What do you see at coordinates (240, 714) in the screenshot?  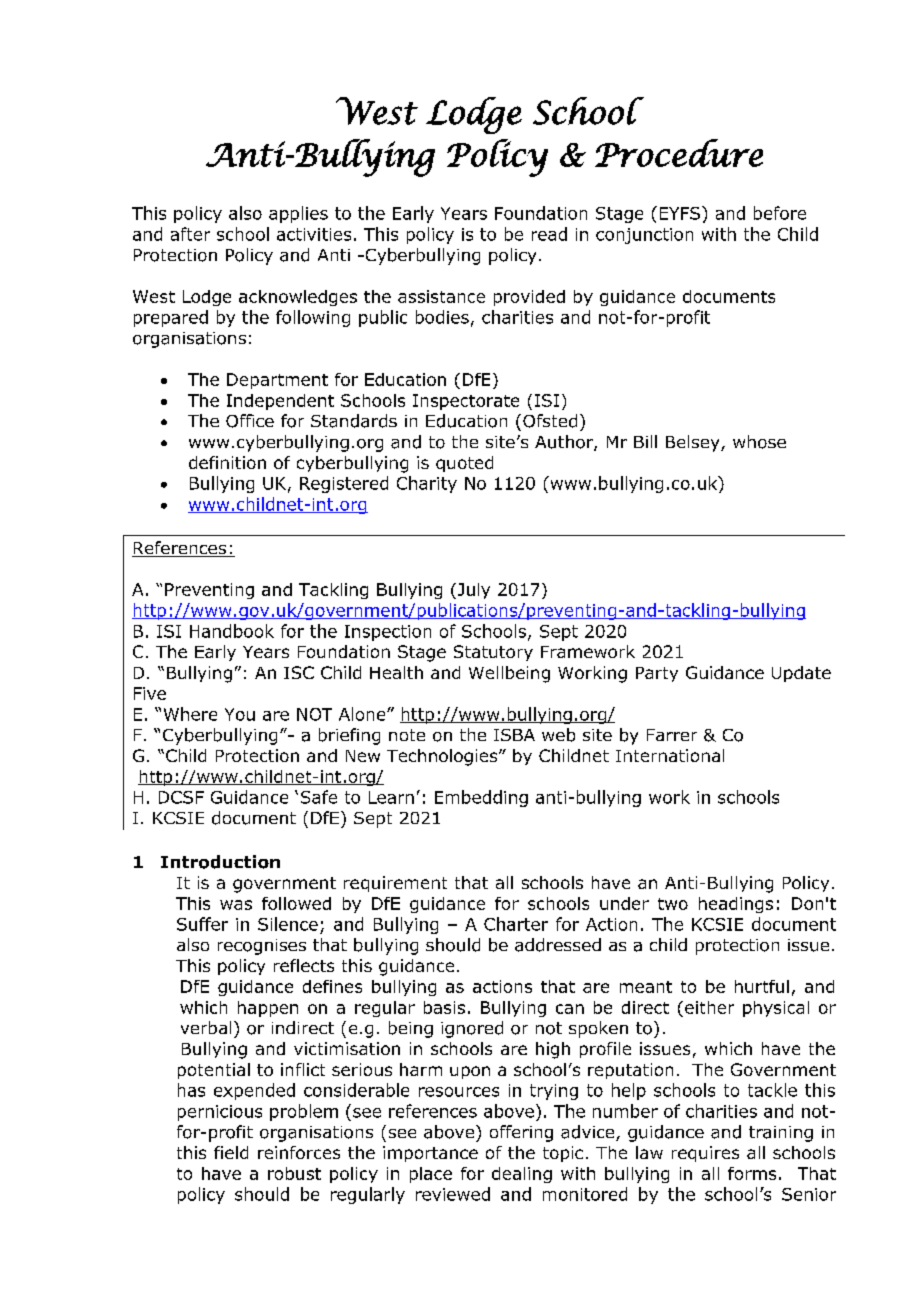 I see `You` at bounding box center [240, 714].
